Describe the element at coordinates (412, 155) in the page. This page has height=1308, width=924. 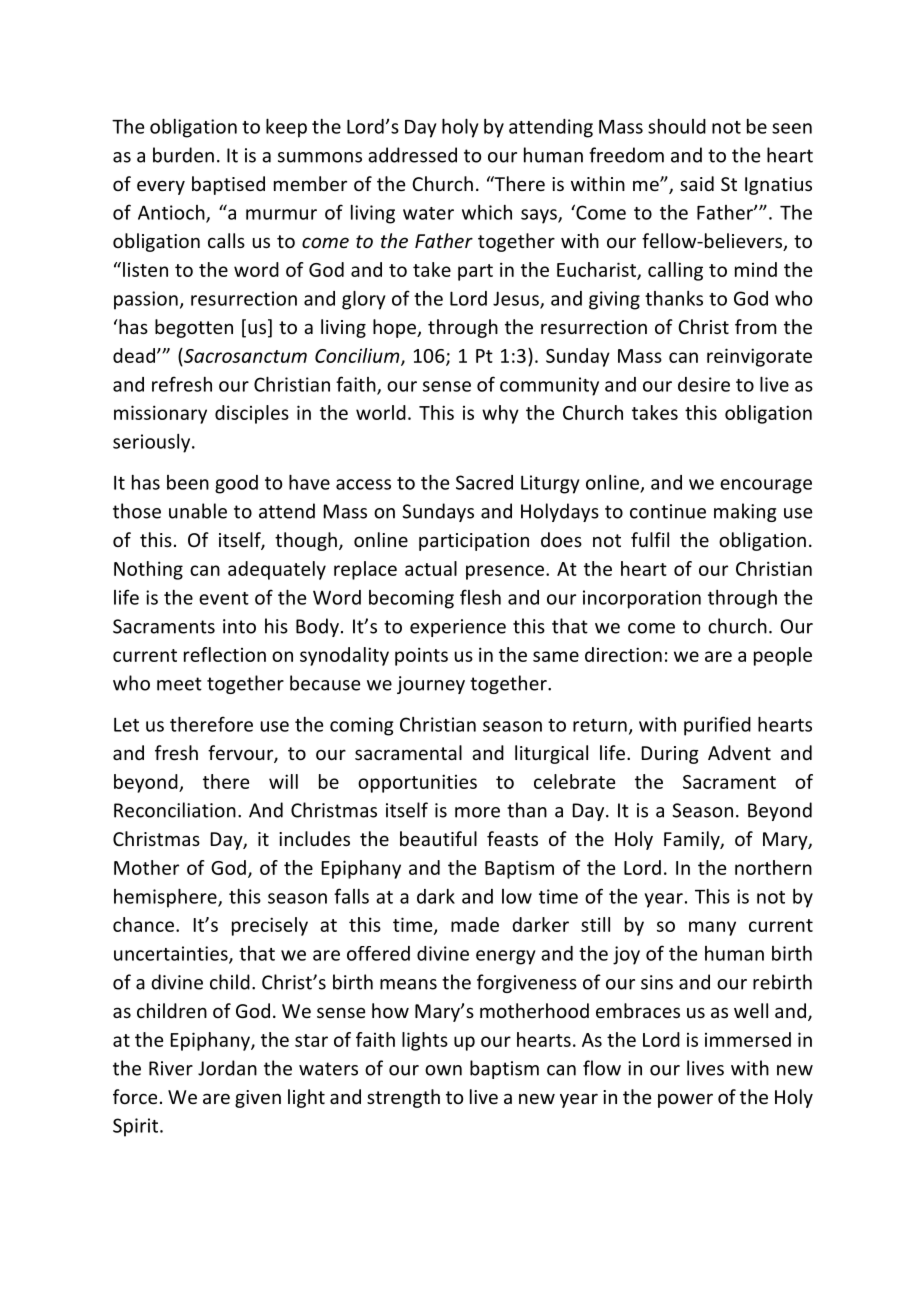
I see `addressed` at that location.
